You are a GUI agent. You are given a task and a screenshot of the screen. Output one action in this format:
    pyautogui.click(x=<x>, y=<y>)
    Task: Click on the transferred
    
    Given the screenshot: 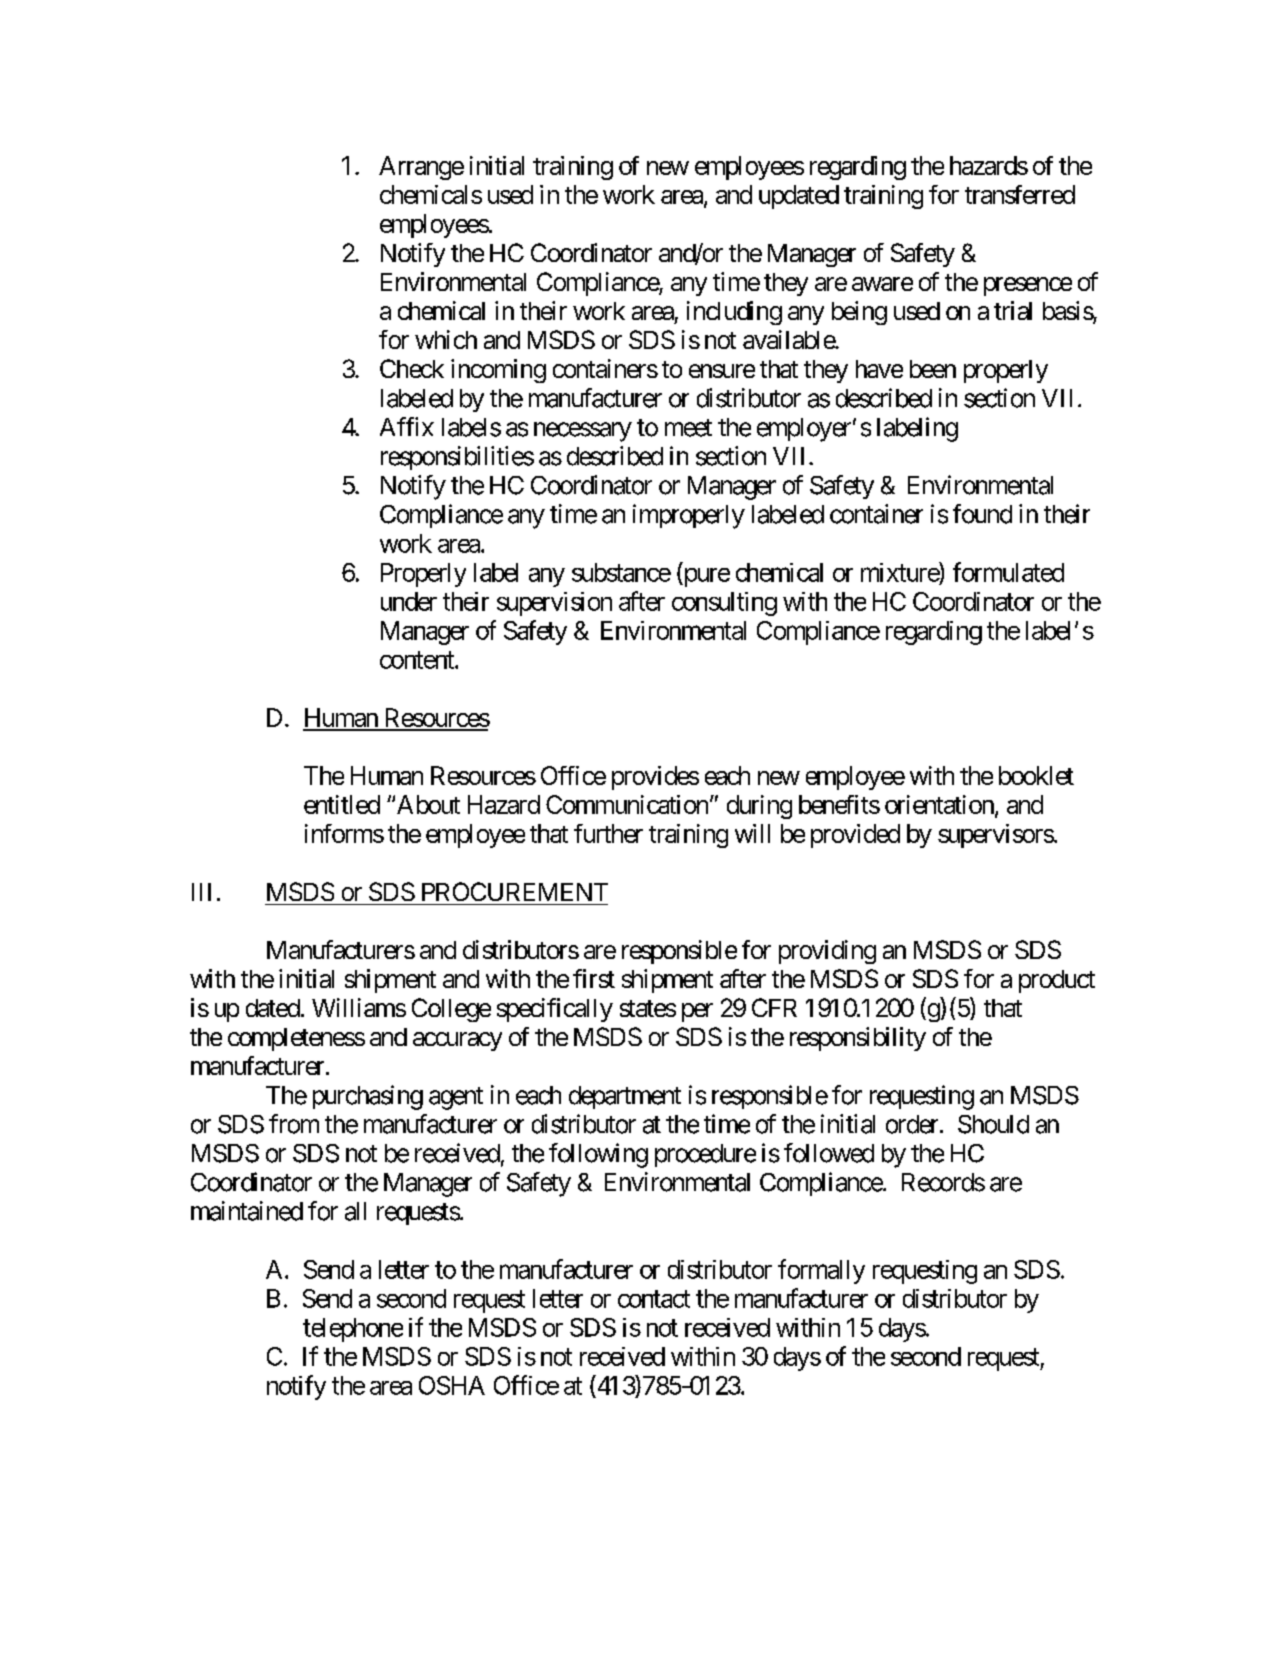 What is the action you would take?
    pyautogui.click(x=1020, y=194)
